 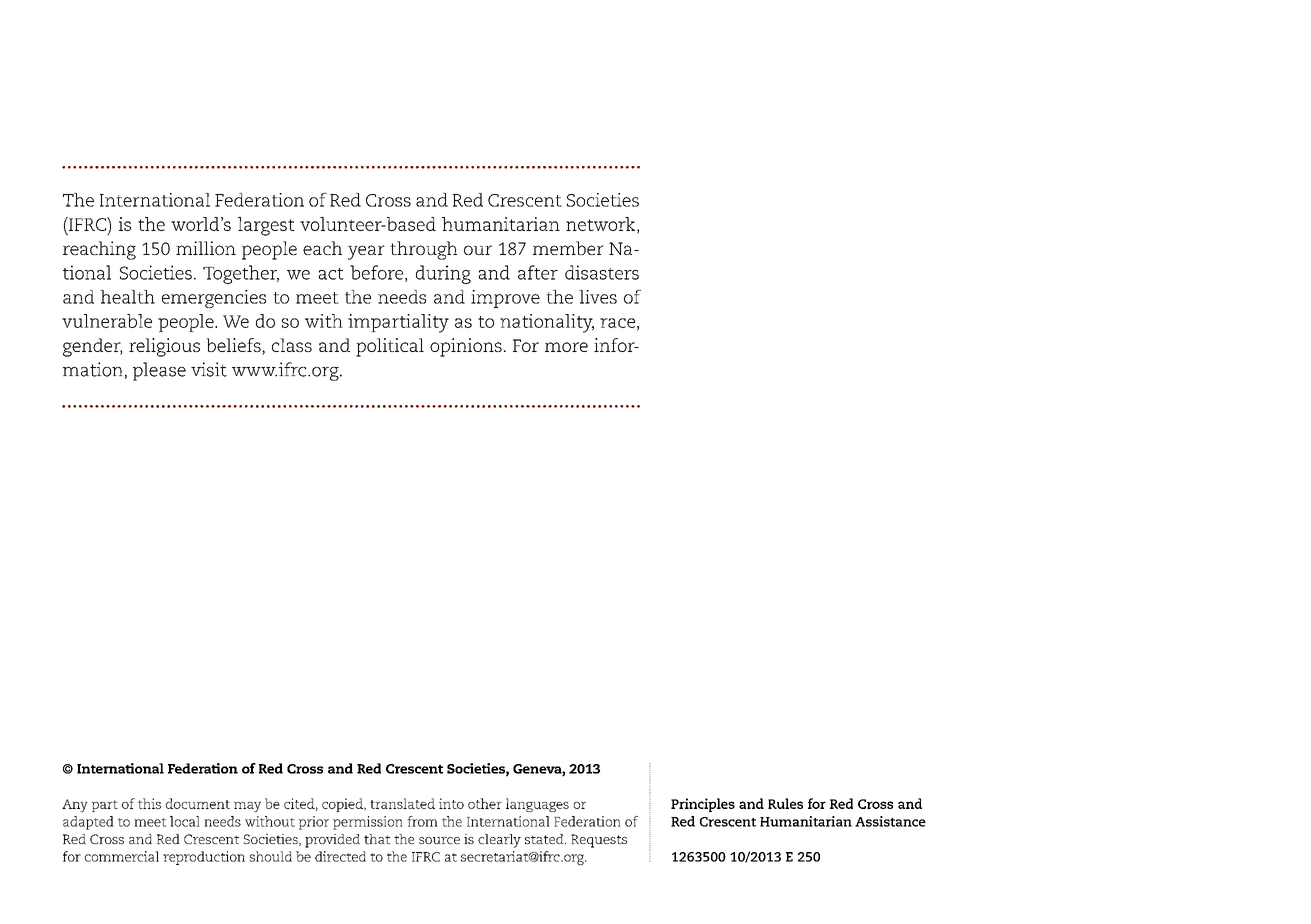 I want to click on political, so click(x=390, y=347).
